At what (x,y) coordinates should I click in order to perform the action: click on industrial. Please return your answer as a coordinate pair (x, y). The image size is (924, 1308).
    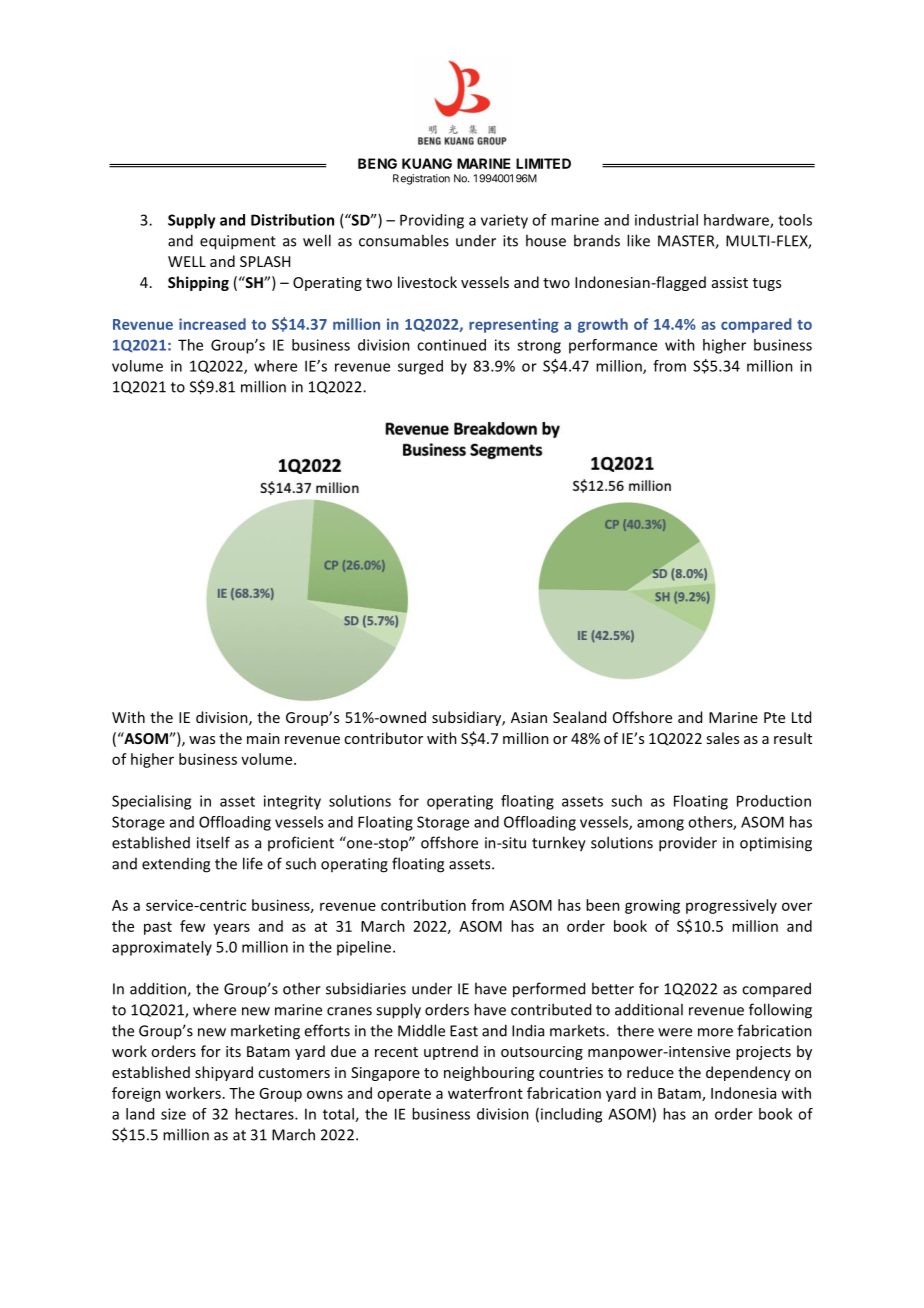
    Looking at the image, I should click on (666, 220).
